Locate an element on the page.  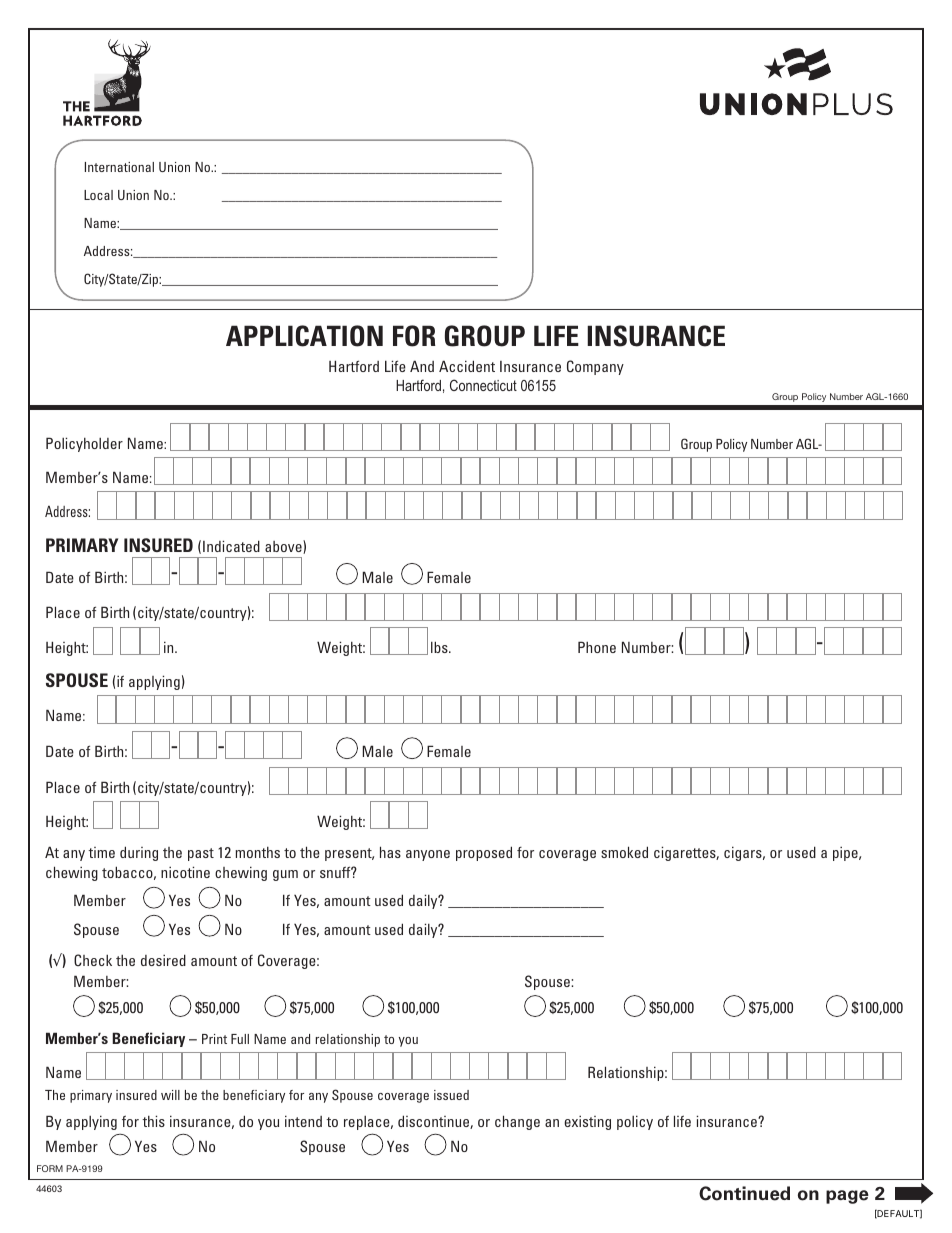
this is located at coordinates (153, 1121).
